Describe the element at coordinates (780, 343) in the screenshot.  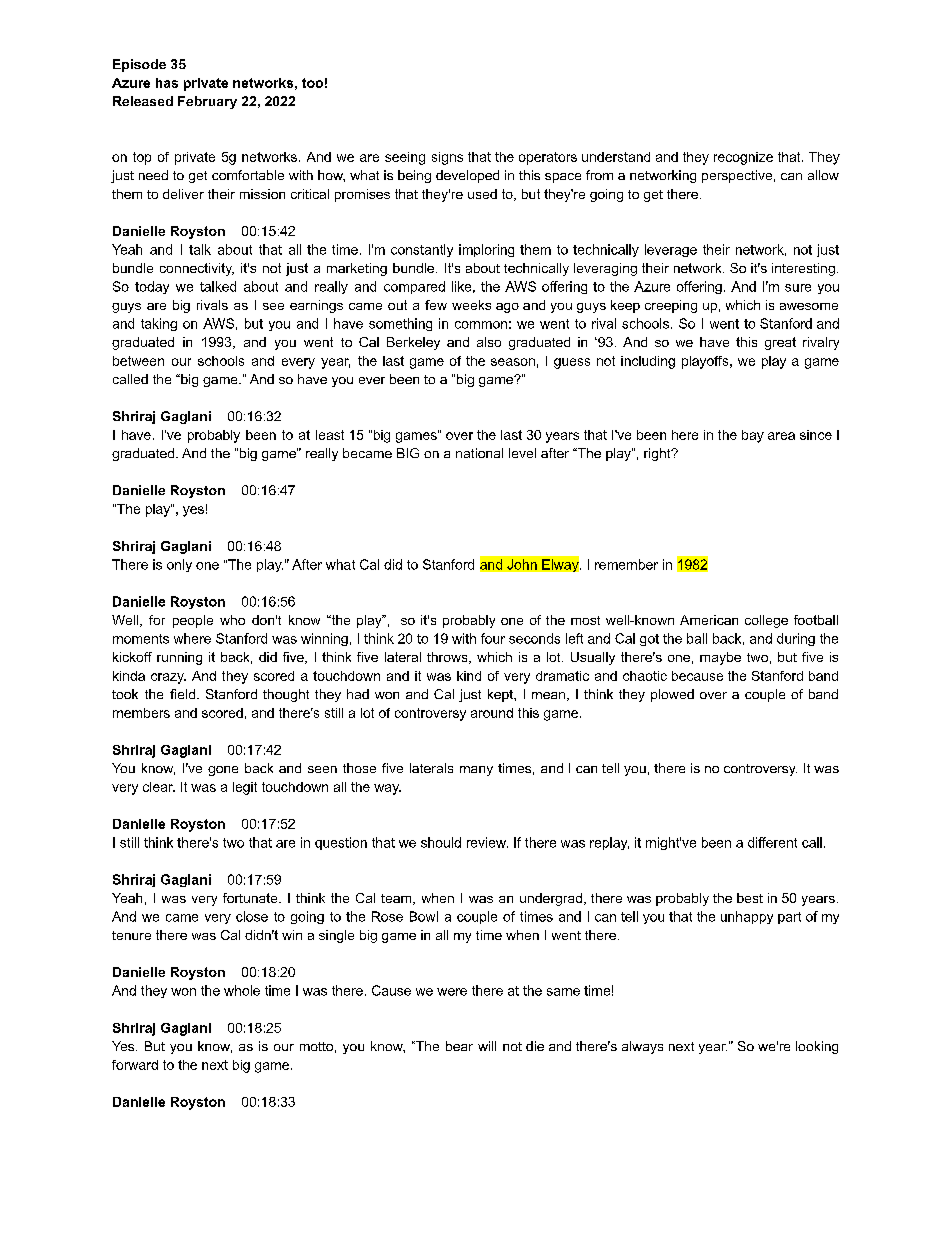
I see `great` at that location.
